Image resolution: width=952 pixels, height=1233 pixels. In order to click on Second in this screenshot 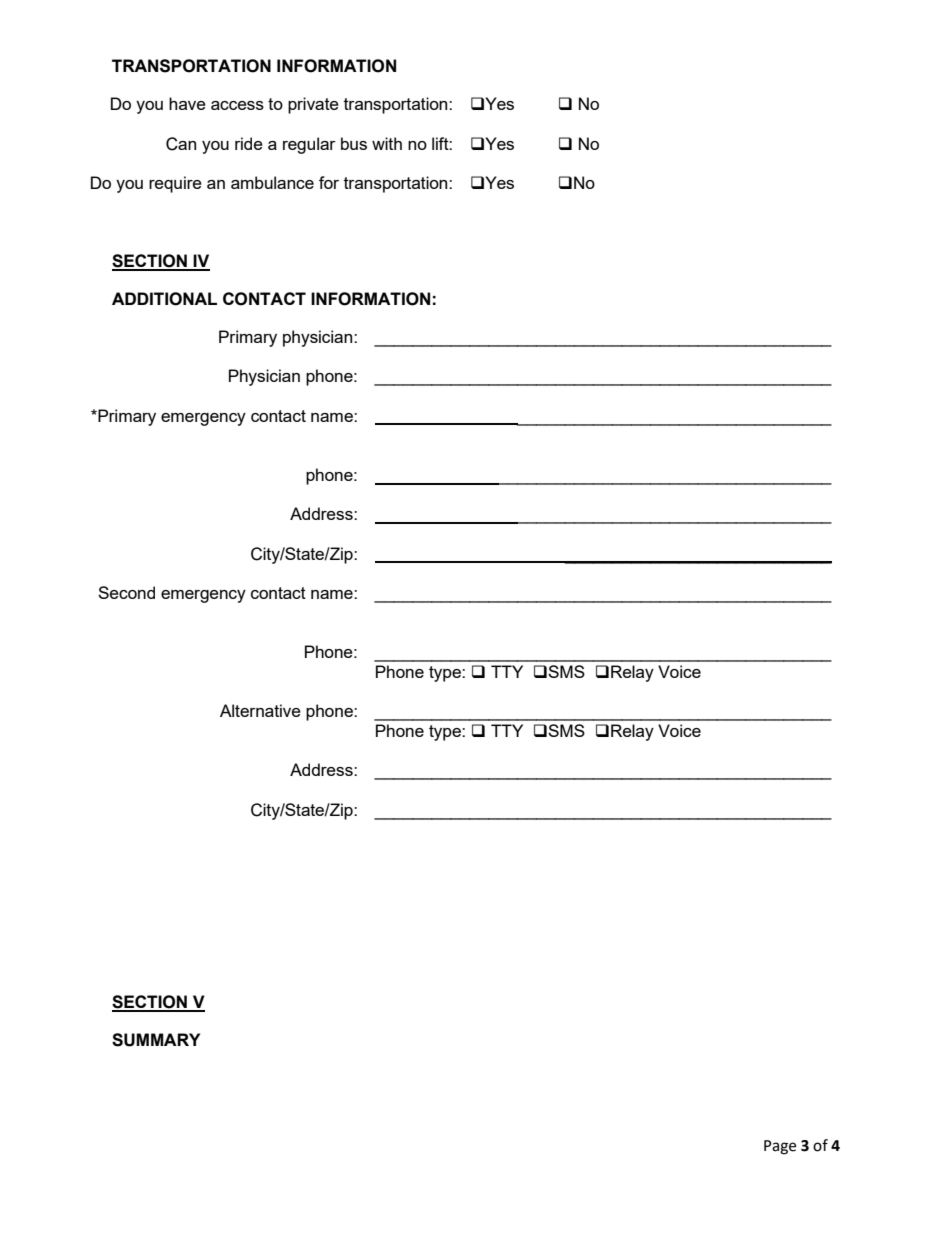, I will do `click(126, 592)`.
